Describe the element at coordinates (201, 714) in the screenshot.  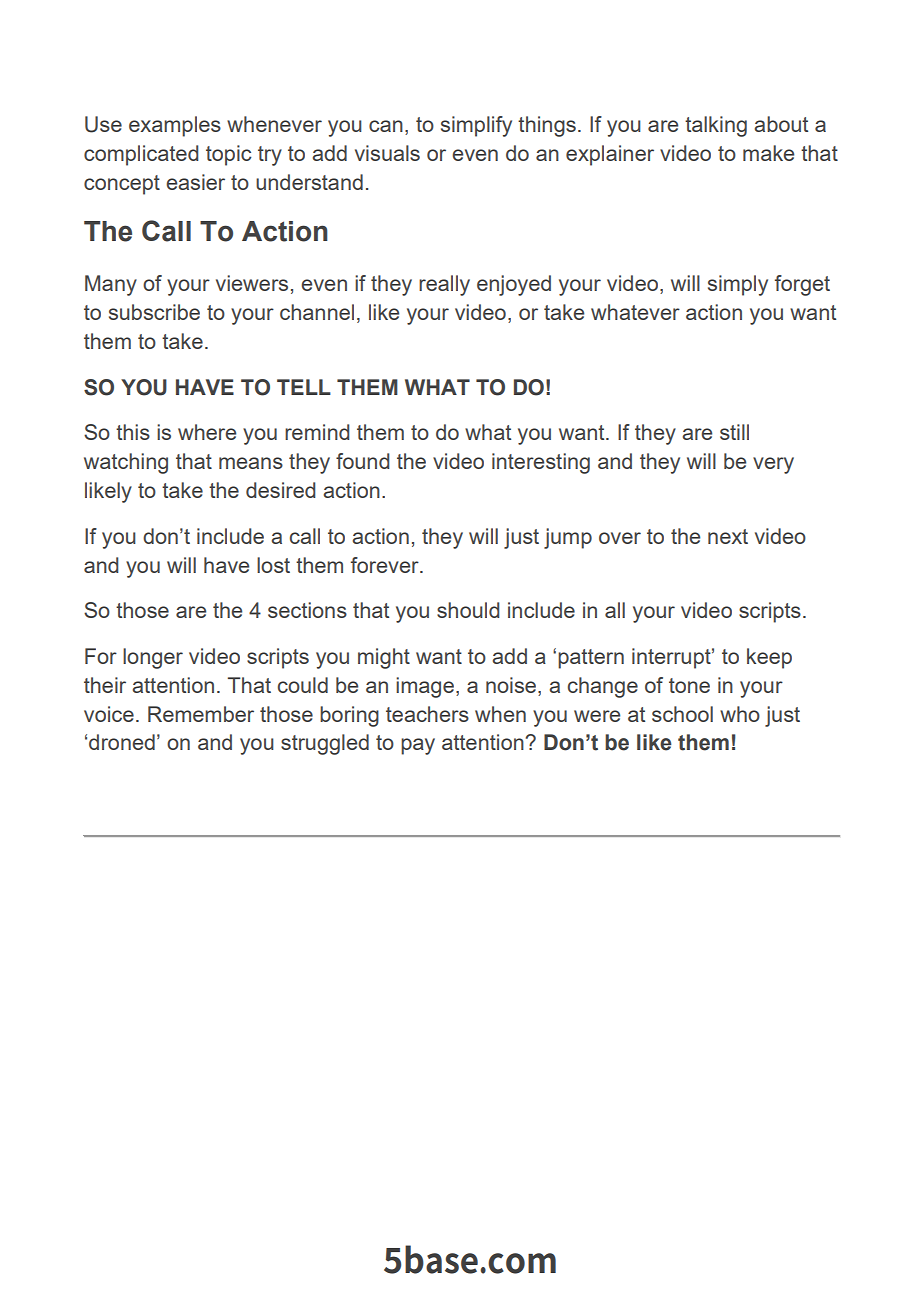
I see `Remember` at that location.
